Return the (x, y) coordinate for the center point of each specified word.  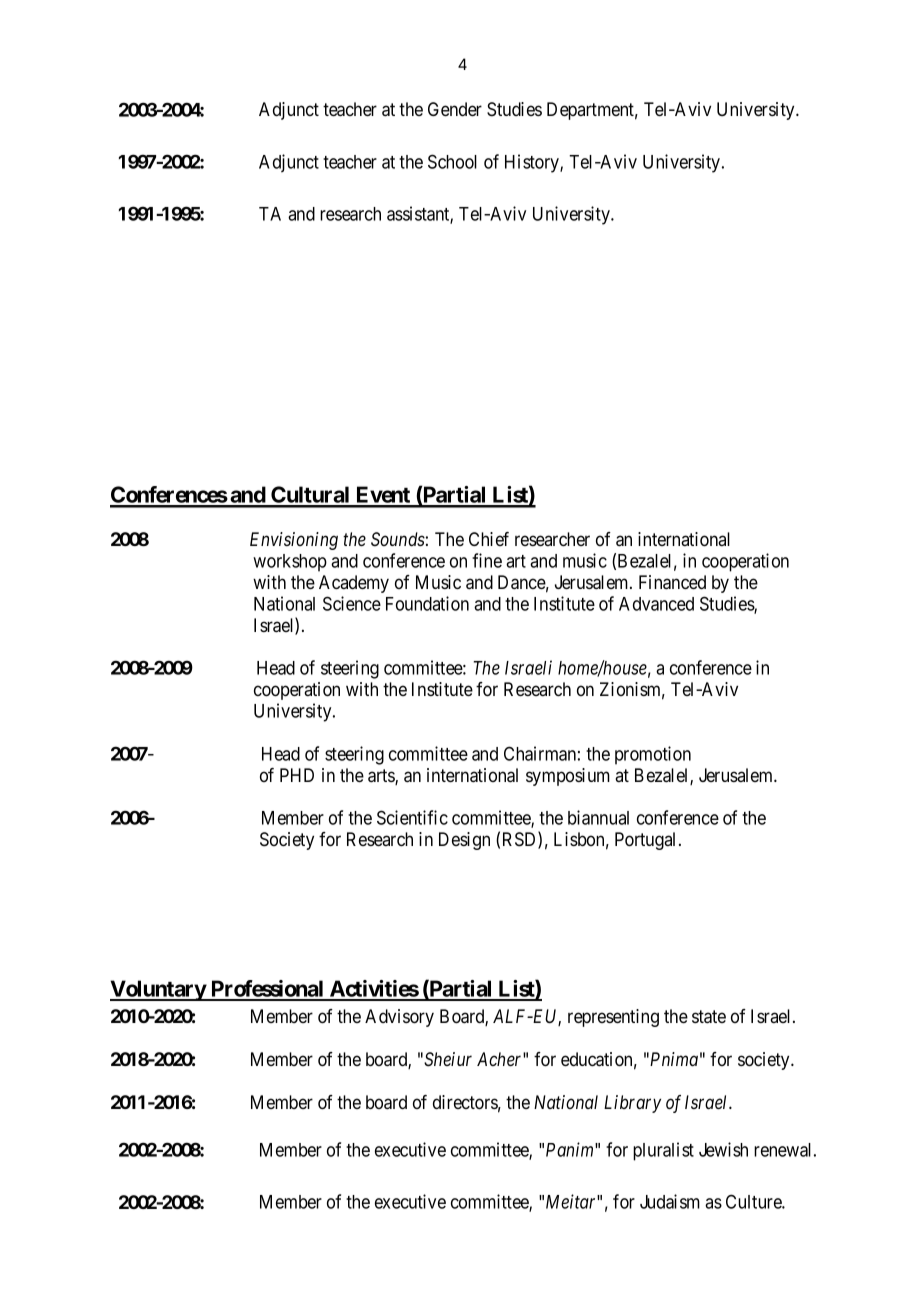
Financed (672, 582)
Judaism (670, 1201)
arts (382, 777)
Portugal (647, 841)
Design (464, 841)
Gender (455, 109)
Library (632, 1104)
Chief (489, 539)
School (452, 161)
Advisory (399, 1018)
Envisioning (294, 541)
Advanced (656, 604)
